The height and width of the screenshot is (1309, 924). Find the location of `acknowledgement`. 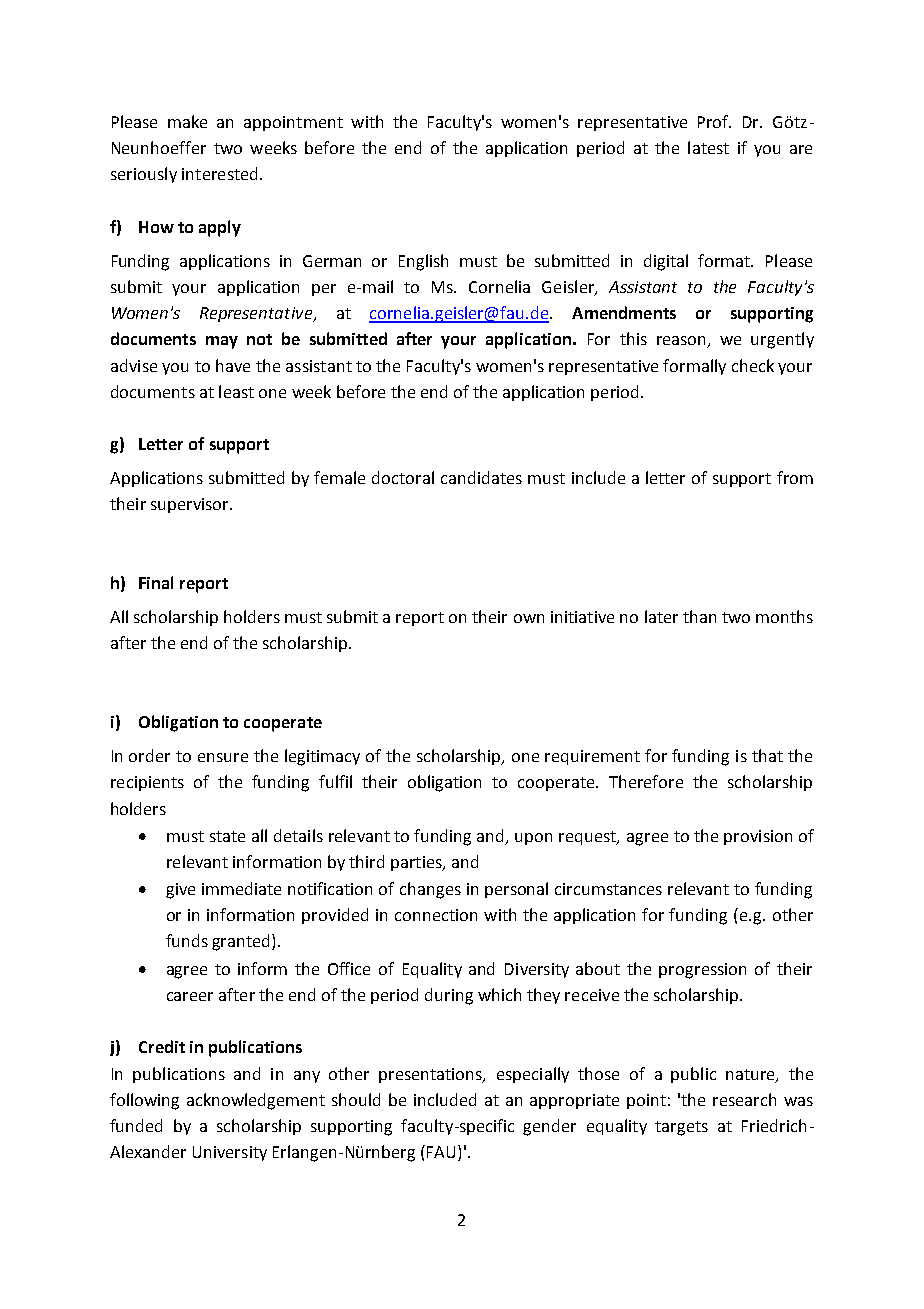

acknowledgement is located at coordinates (256, 1101).
